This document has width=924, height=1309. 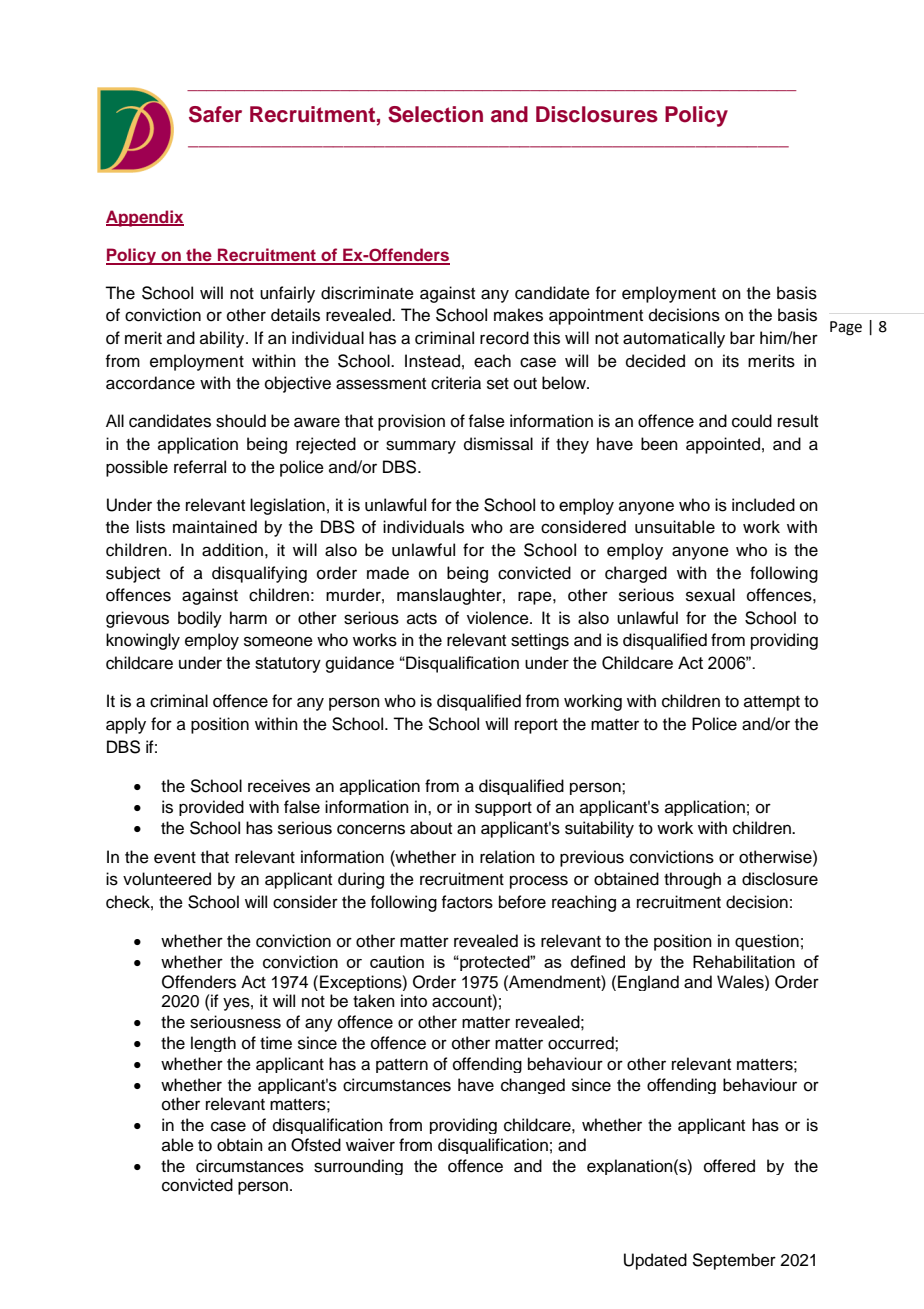 I want to click on should, so click(x=241, y=421).
